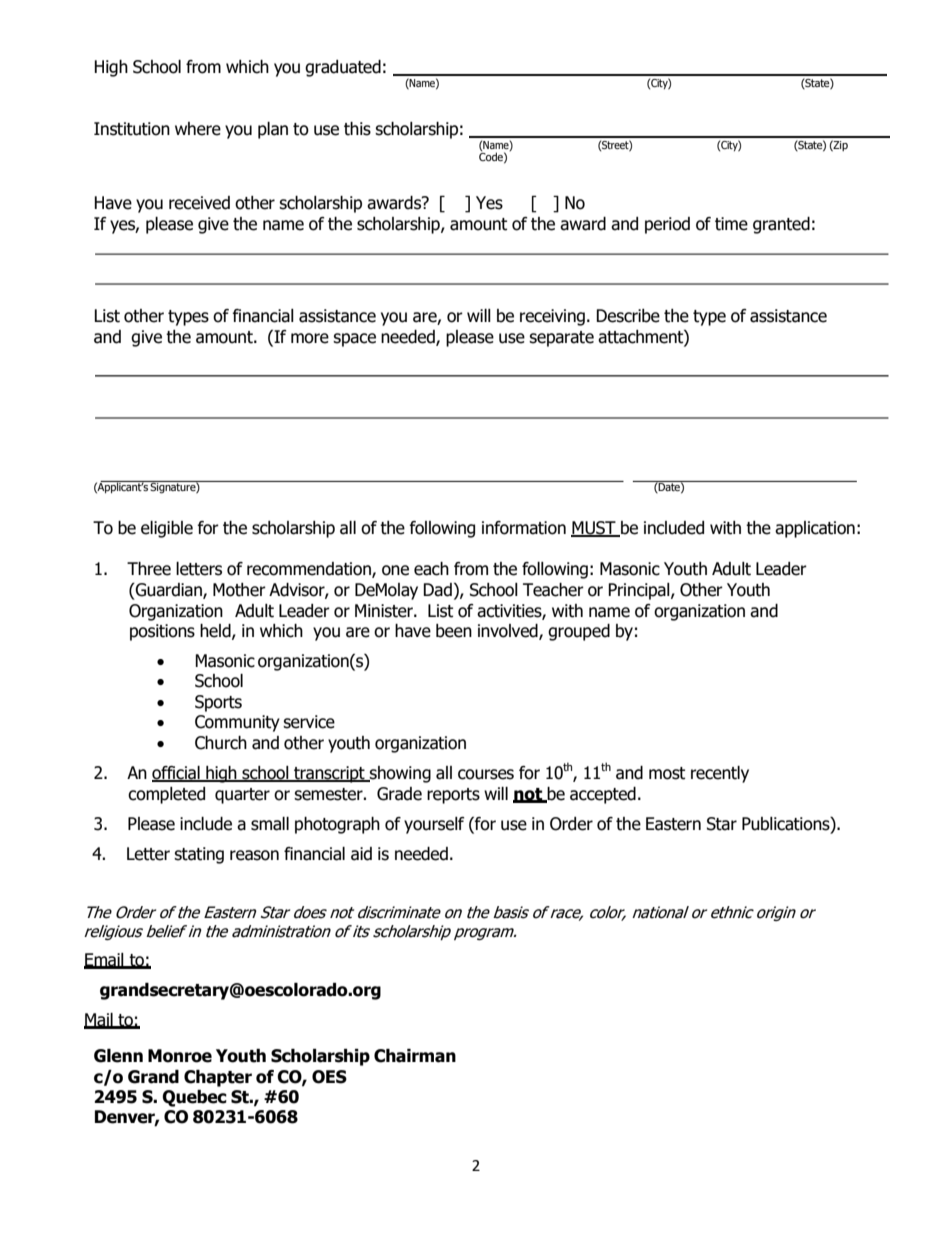 The image size is (952, 1233). What do you see at coordinates (149, 569) in the image?
I see `Three` at bounding box center [149, 569].
